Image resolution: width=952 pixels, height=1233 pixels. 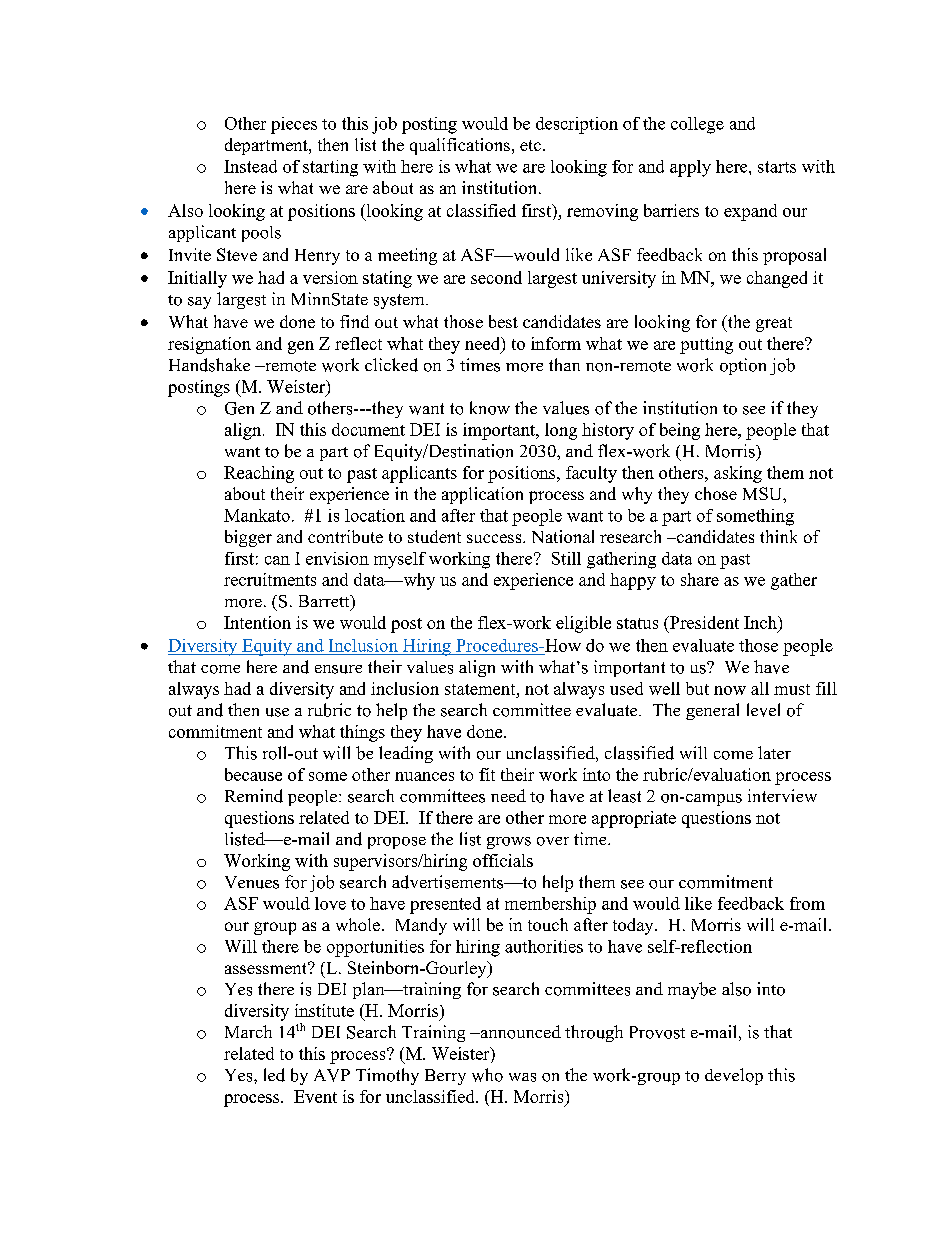 What do you see at coordinates (522, 1077) in the screenshot?
I see `was` at bounding box center [522, 1077].
